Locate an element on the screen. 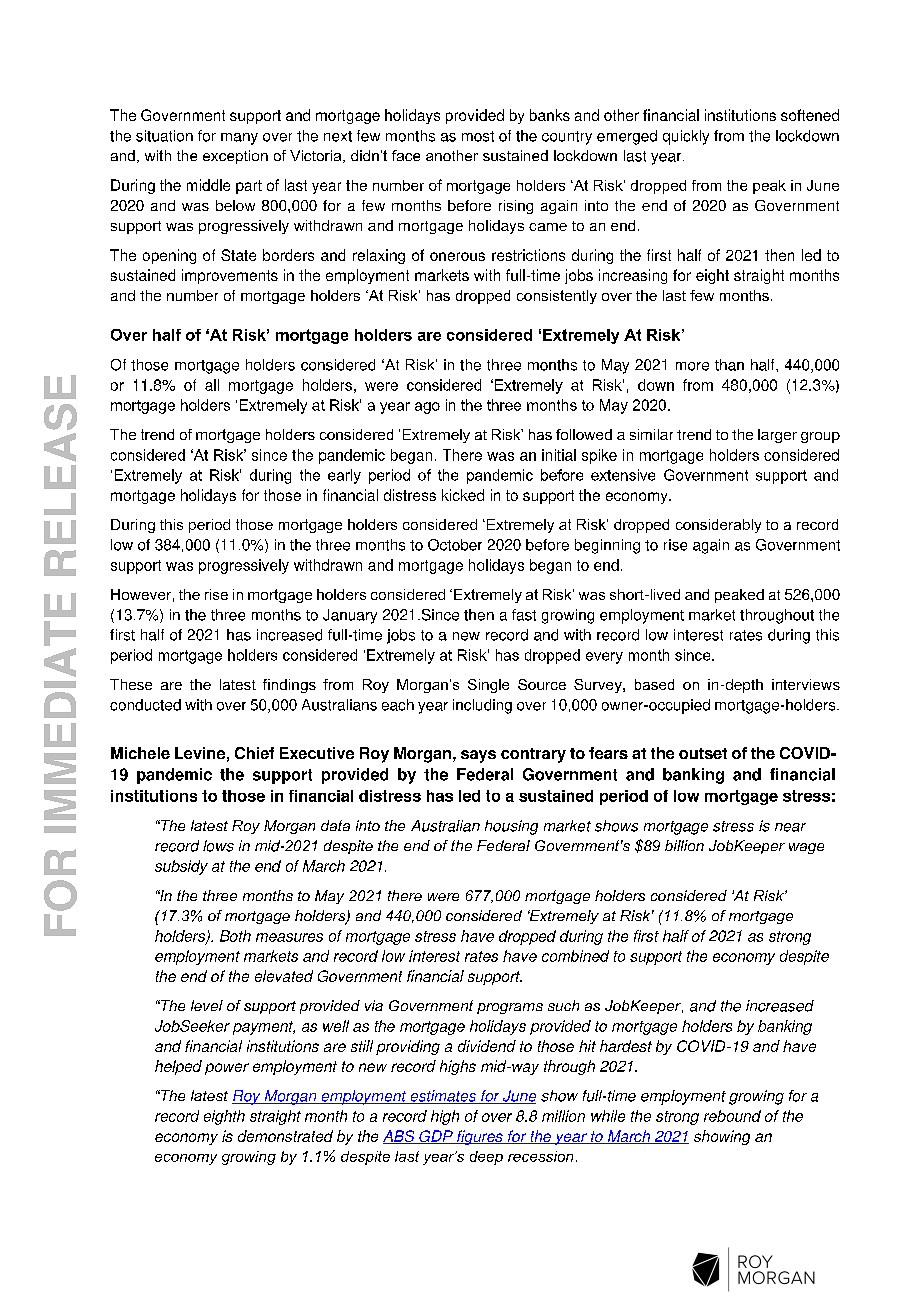 The width and height of the screenshot is (924, 1308). larger is located at coordinates (777, 436).
